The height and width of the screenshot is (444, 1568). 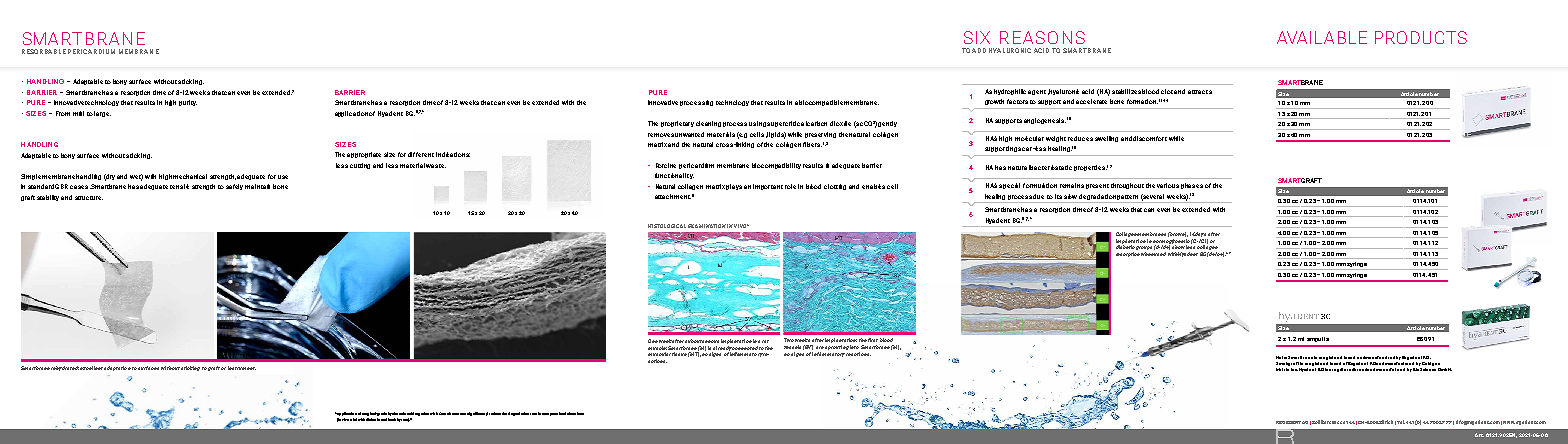 What do you see at coordinates (353, 419) in the screenshot?
I see `trial` at bounding box center [353, 419].
